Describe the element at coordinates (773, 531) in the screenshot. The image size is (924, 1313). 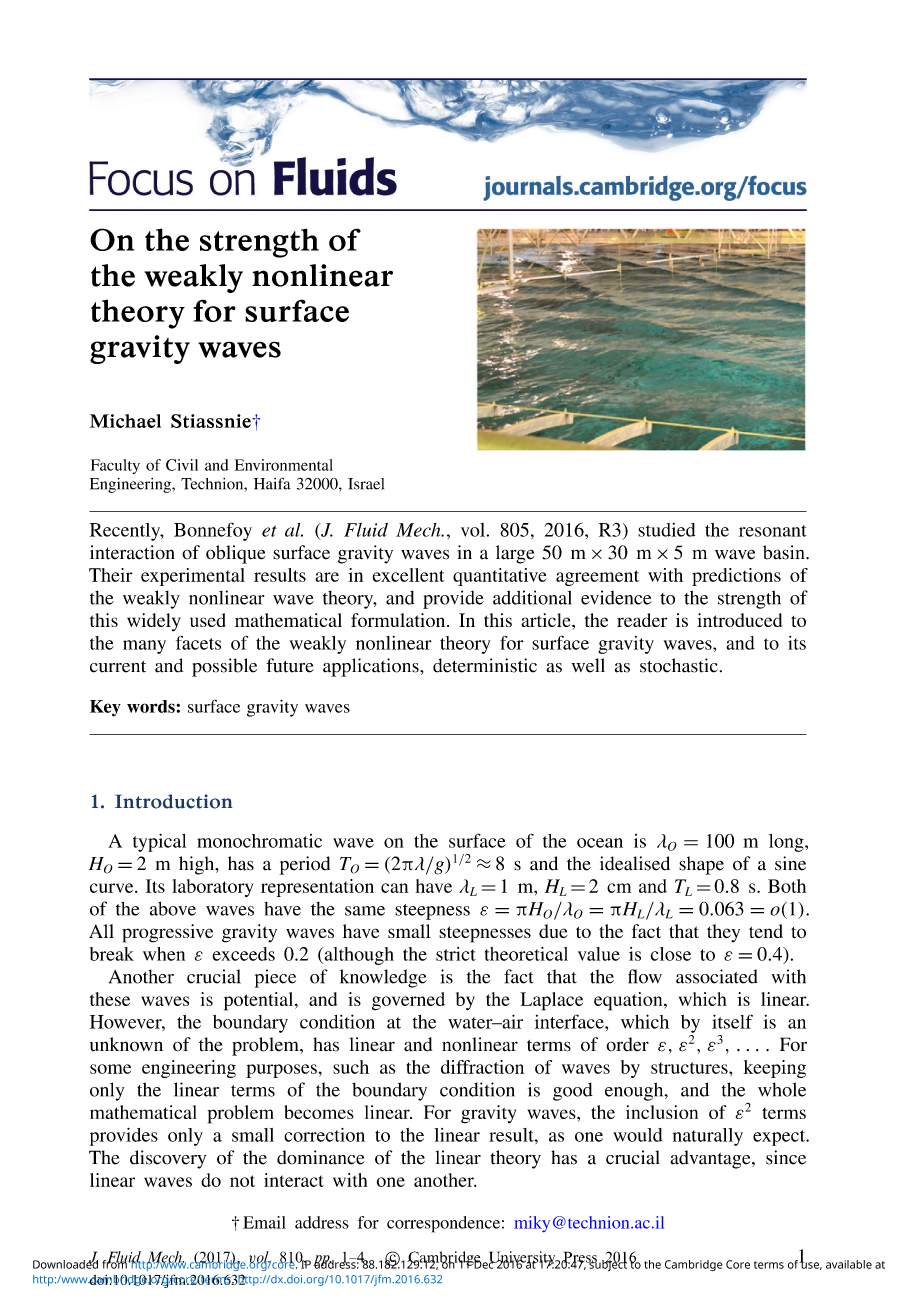
I see `resonant` at that location.
